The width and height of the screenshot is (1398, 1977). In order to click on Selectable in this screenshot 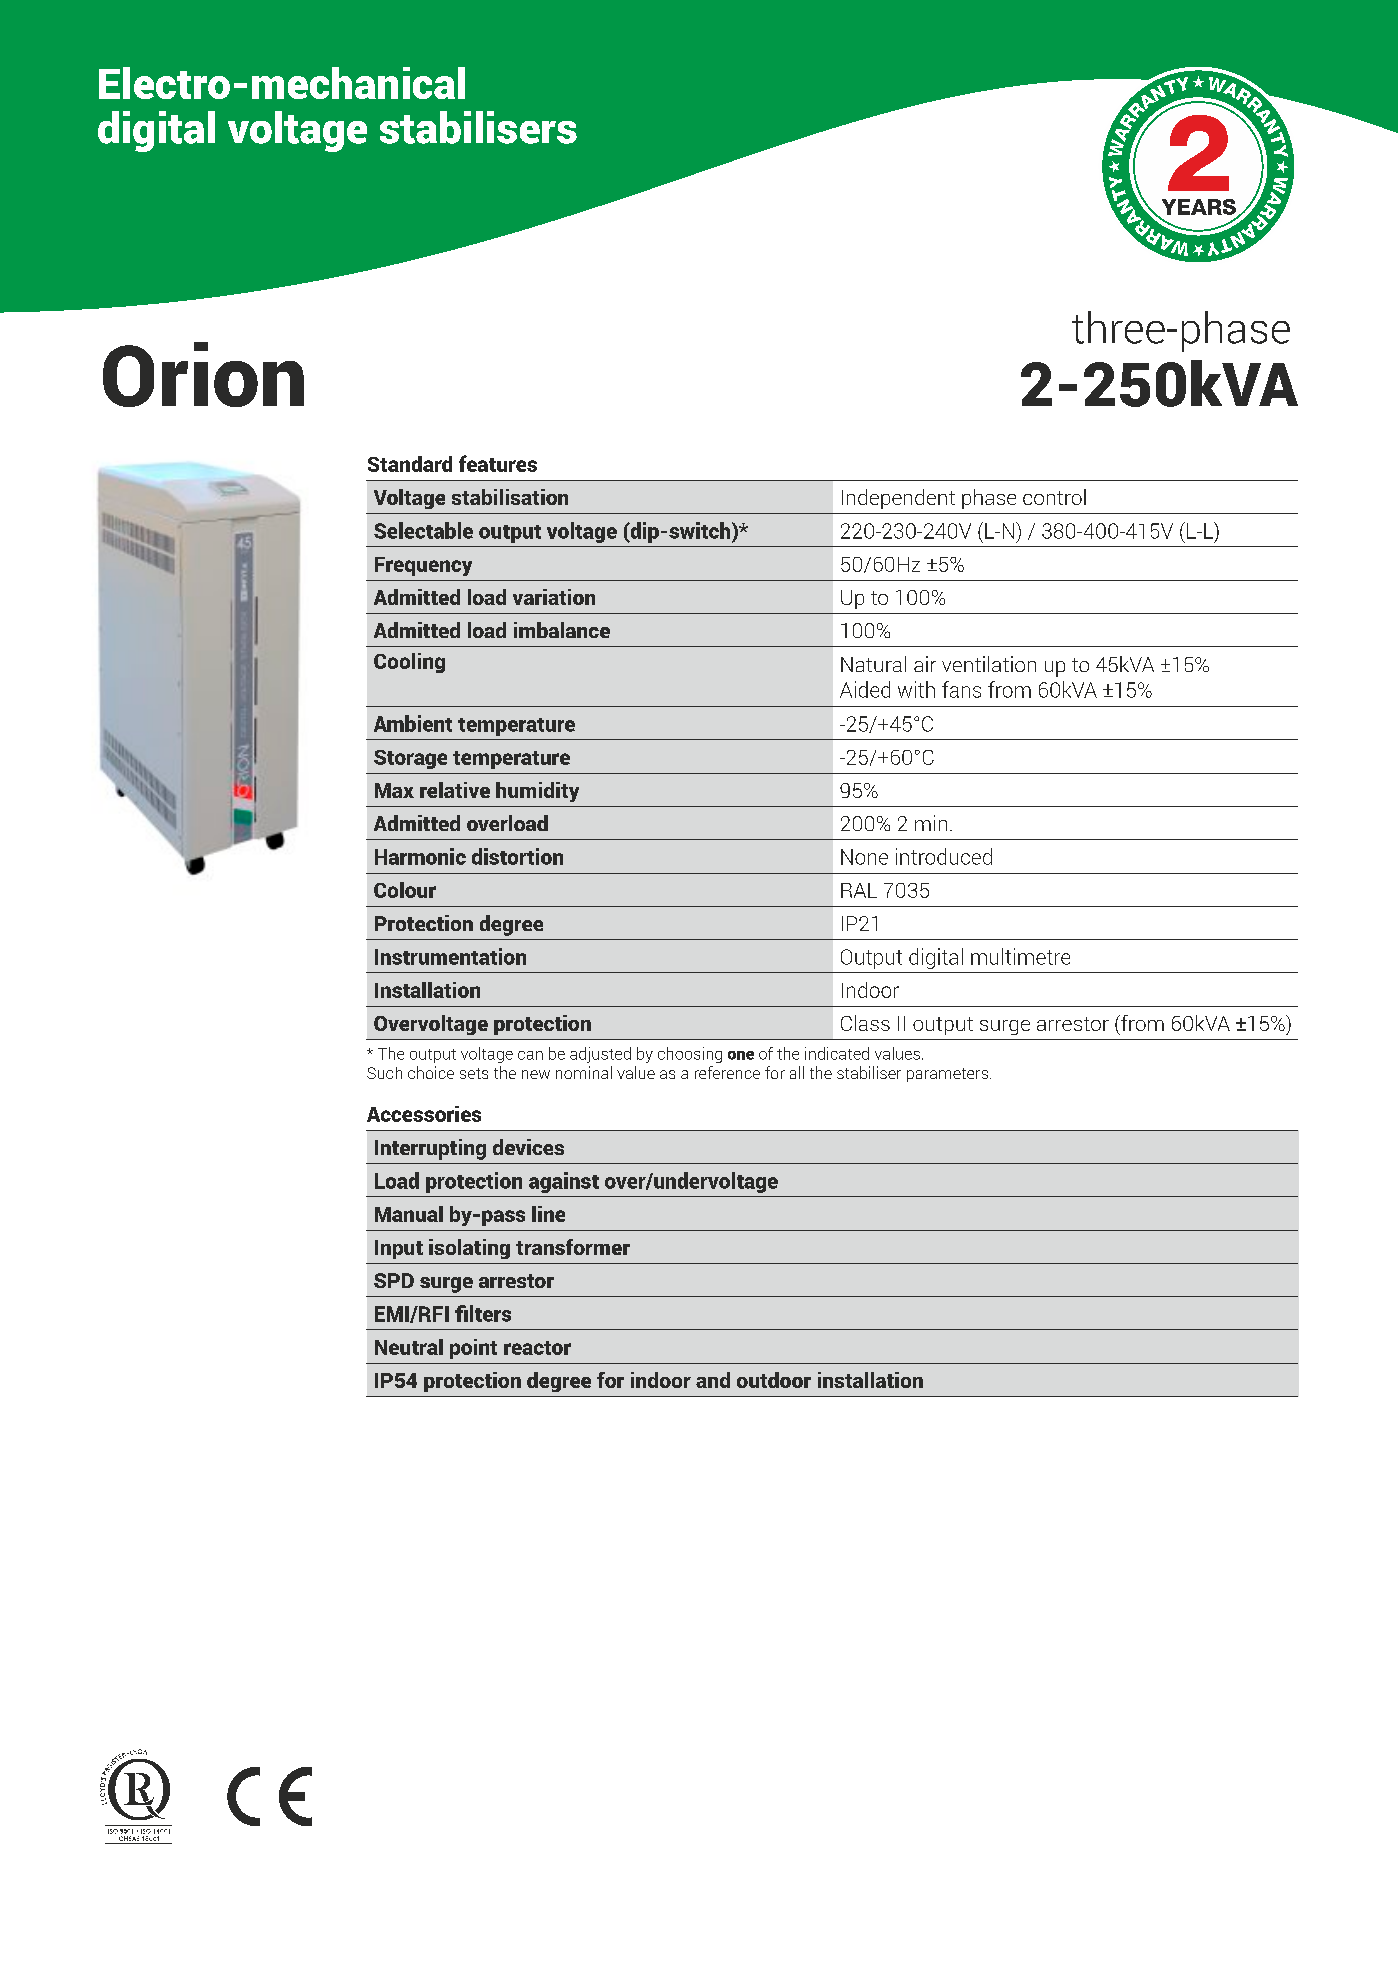, I will do `click(423, 530)`.
